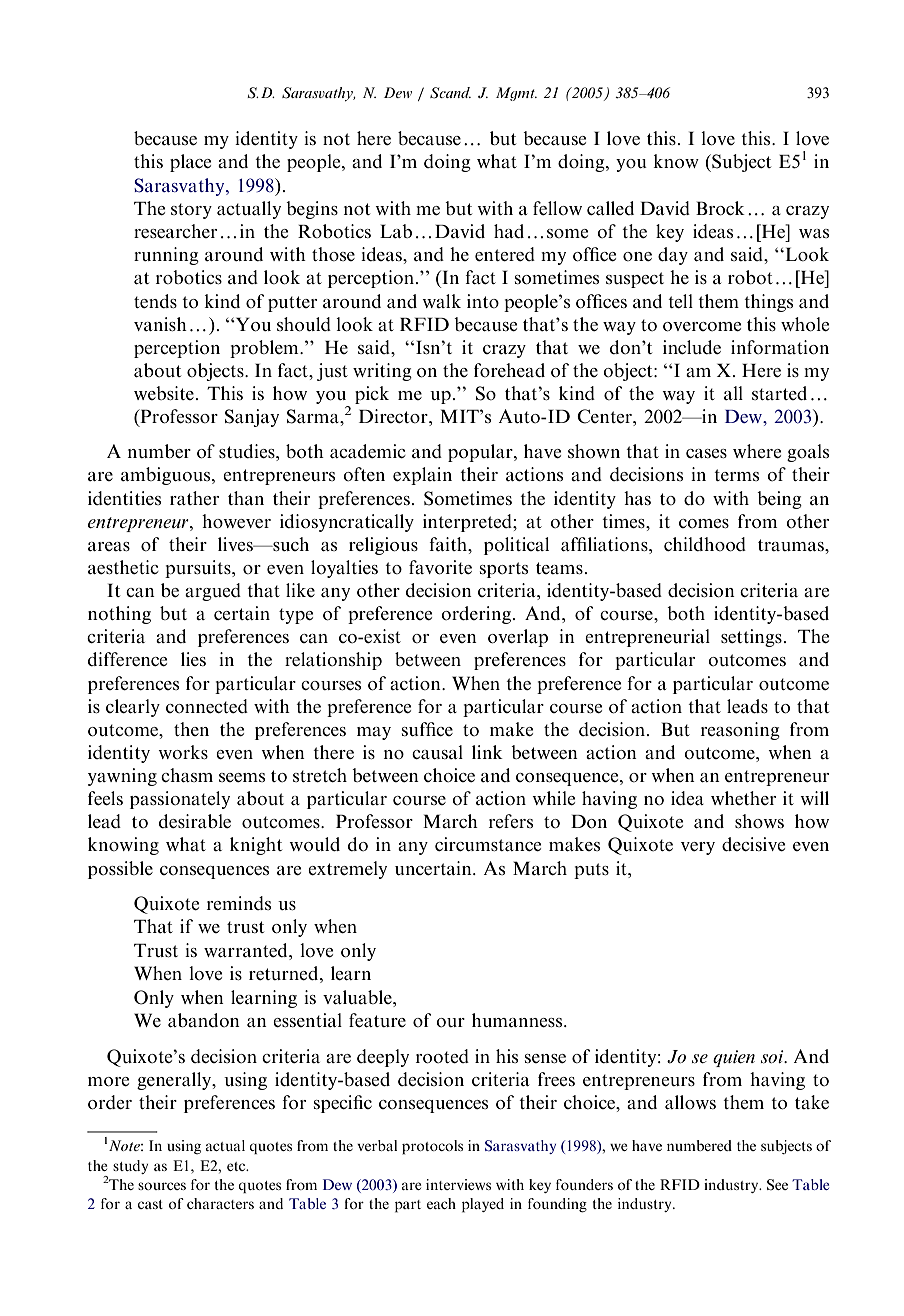 This document has width=904, height=1316. What do you see at coordinates (518, 638) in the document?
I see `overlap` at bounding box center [518, 638].
